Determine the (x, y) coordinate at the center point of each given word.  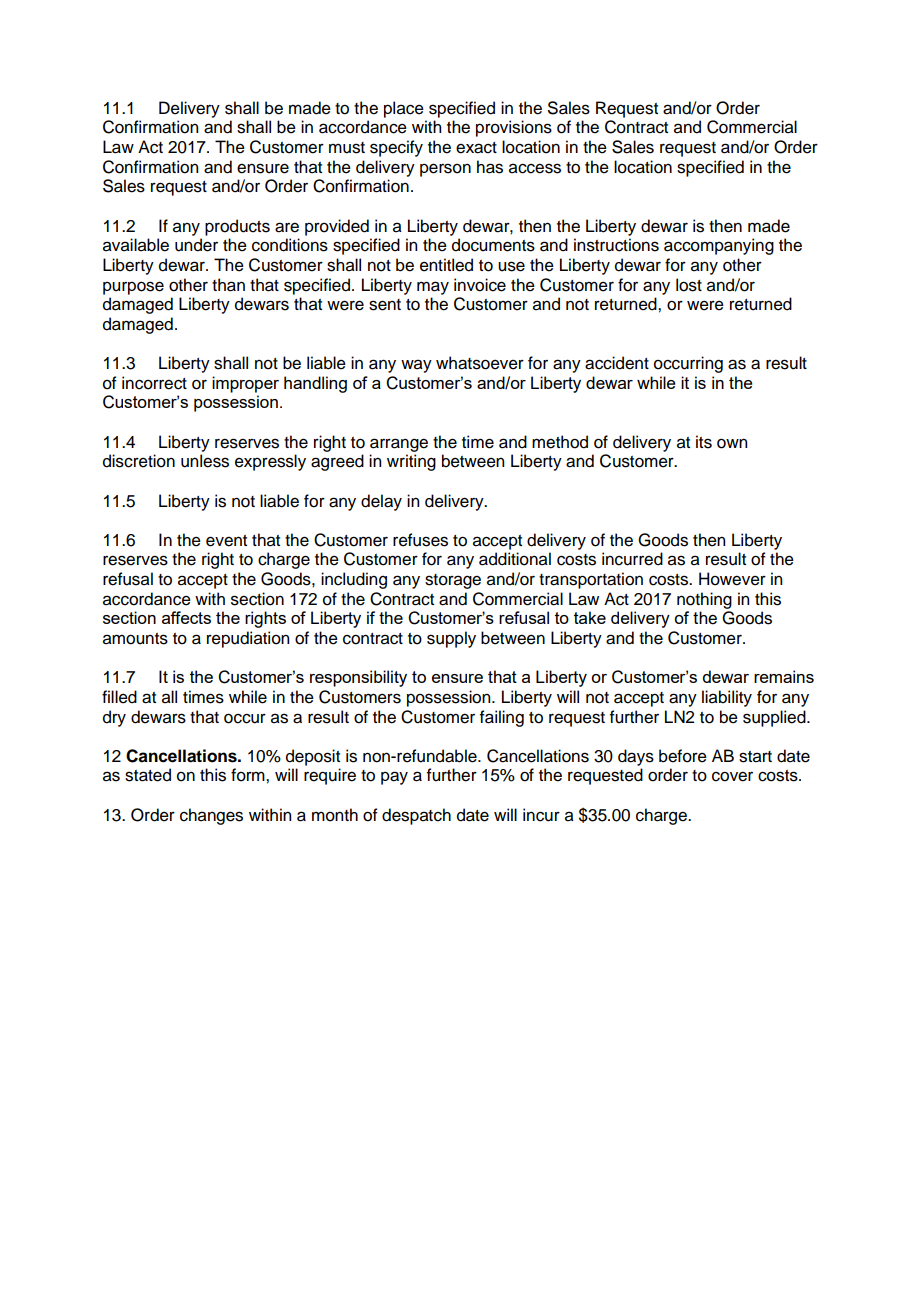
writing (411, 462)
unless (205, 461)
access (535, 168)
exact (476, 148)
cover (732, 776)
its (704, 442)
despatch (416, 816)
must (347, 148)
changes (211, 816)
